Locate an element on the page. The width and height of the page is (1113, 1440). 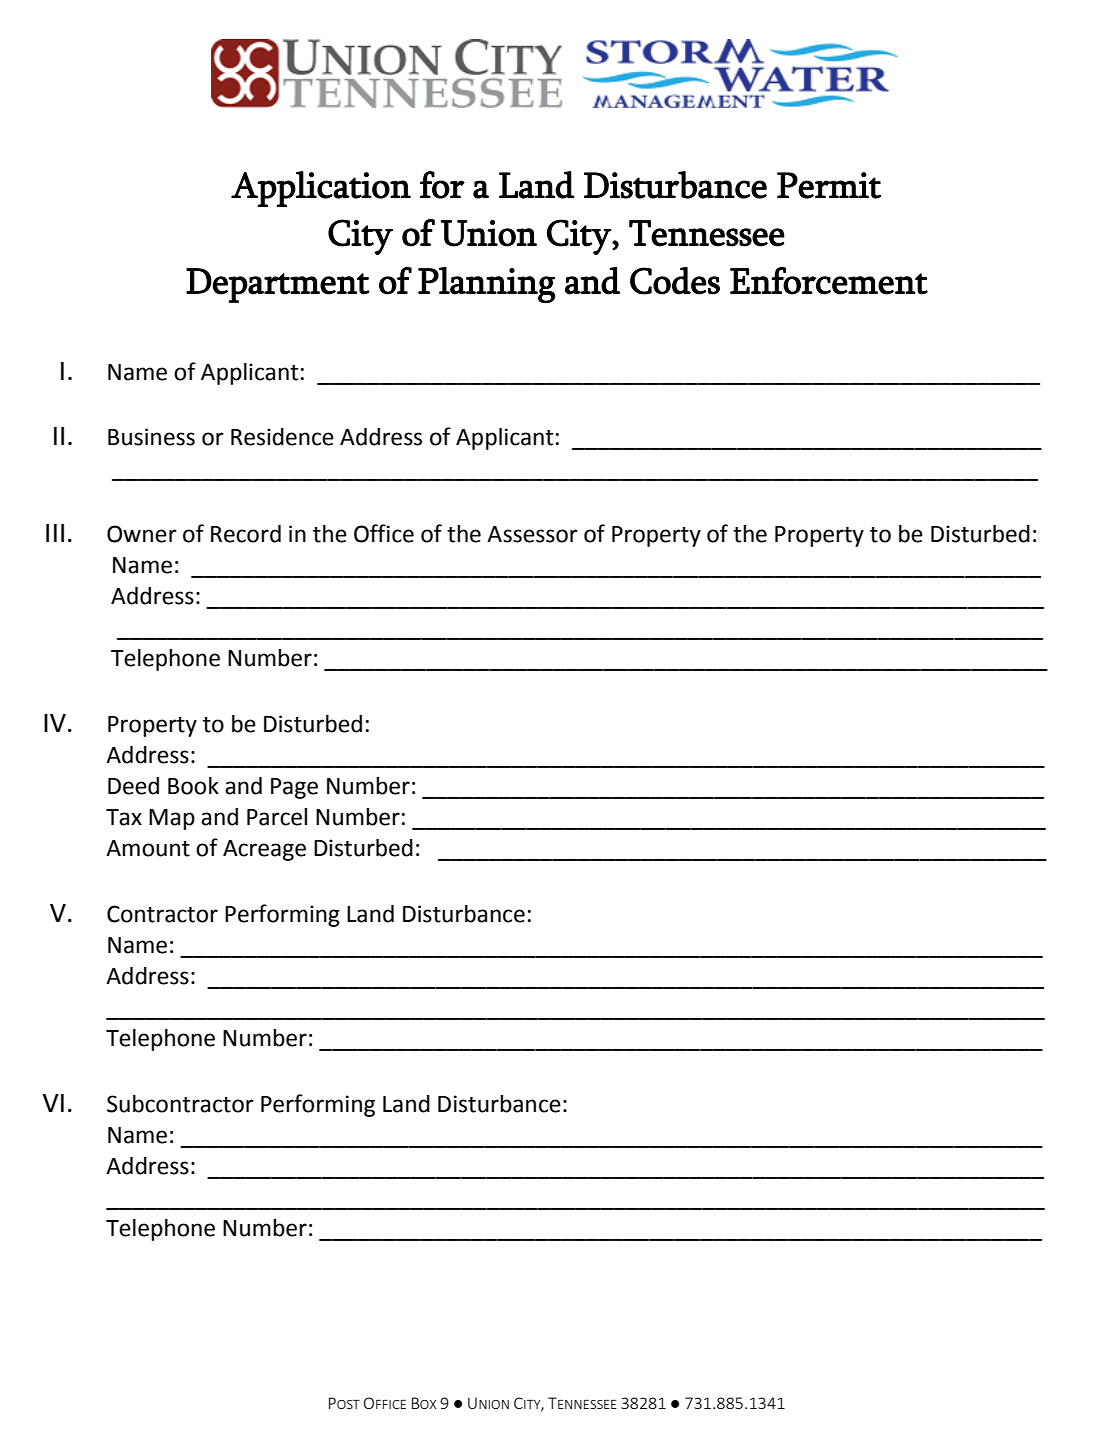
Application is located at coordinates (321, 189).
